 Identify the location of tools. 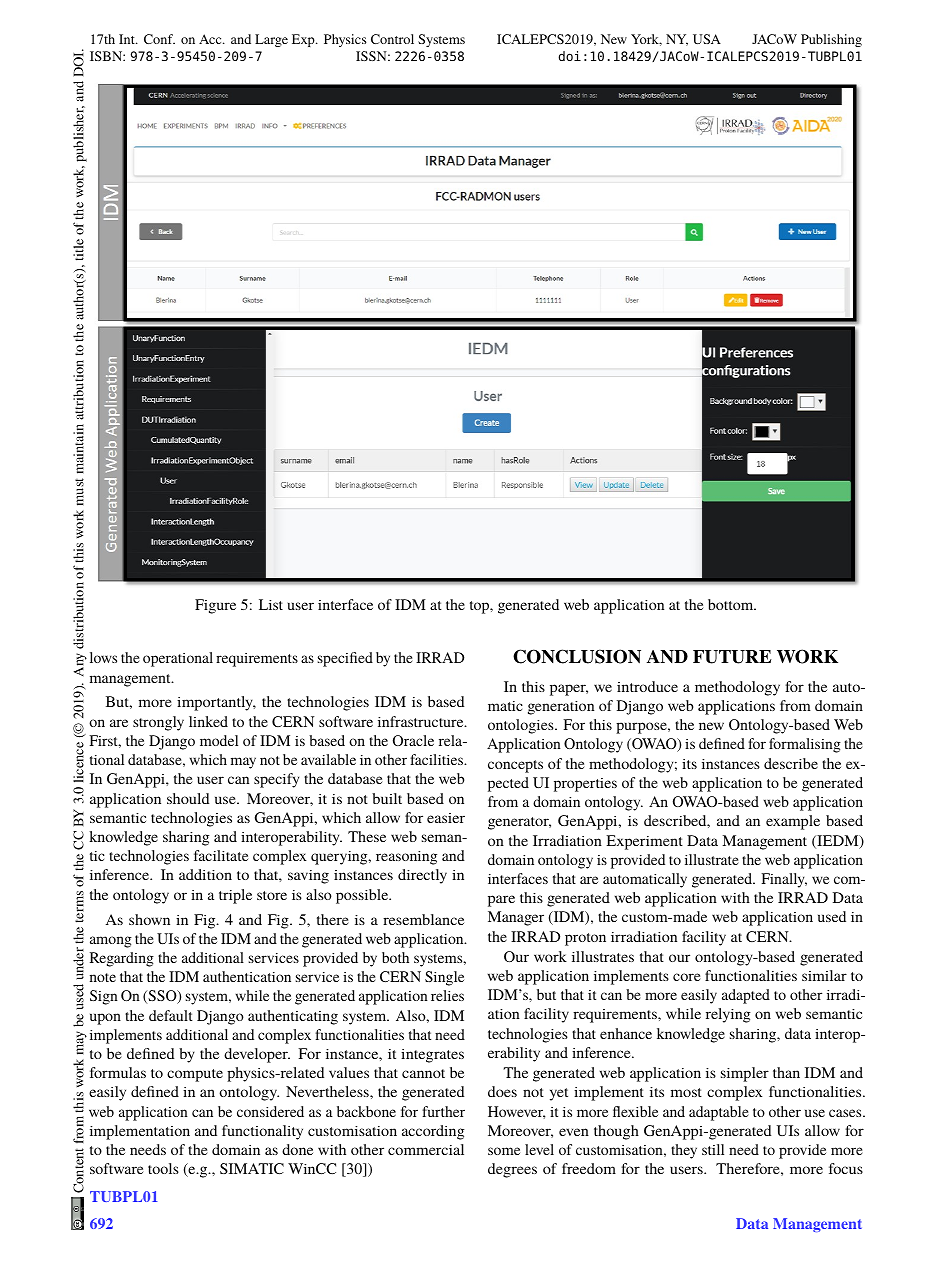
(163, 1168).
